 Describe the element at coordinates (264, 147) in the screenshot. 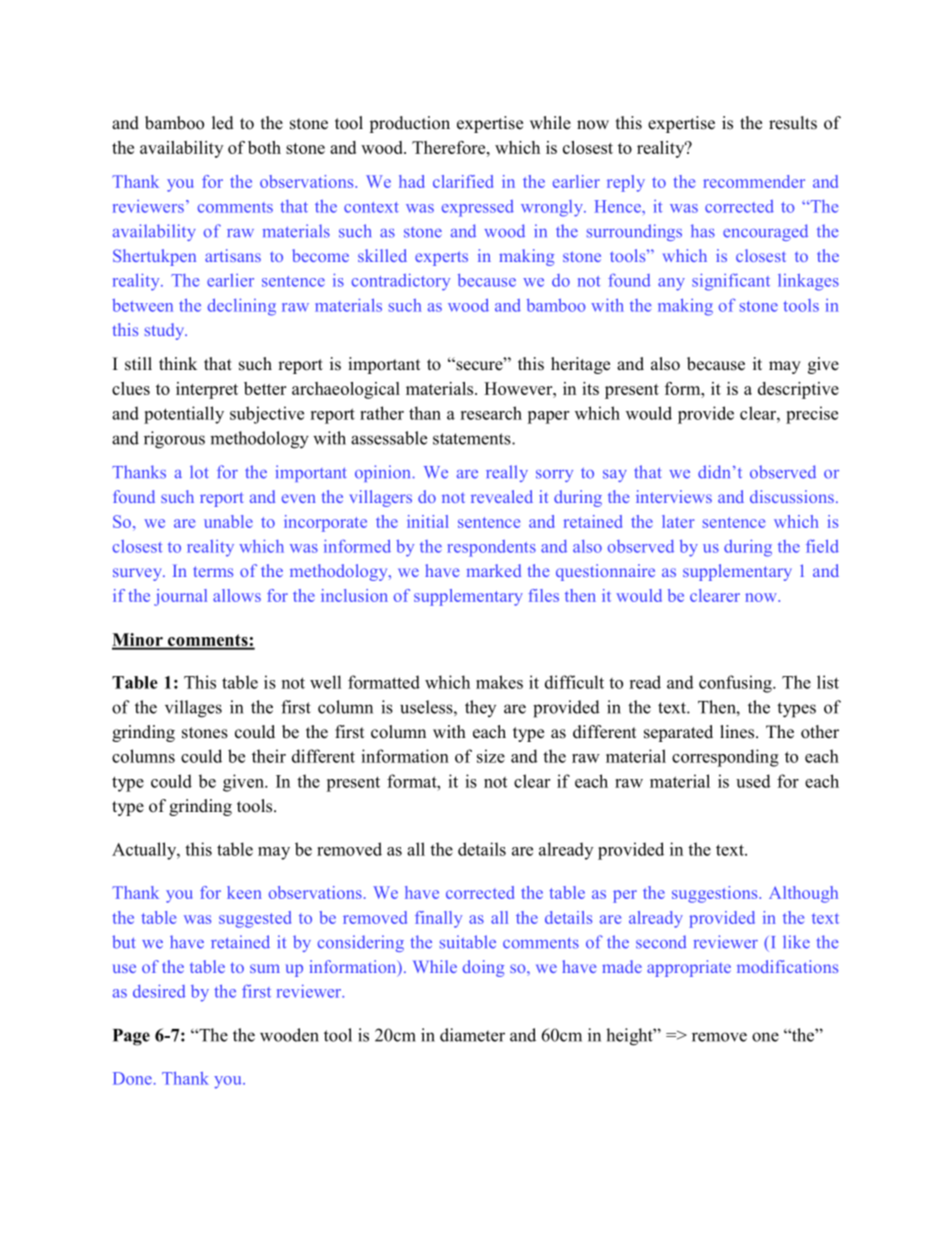

I see `both` at that location.
